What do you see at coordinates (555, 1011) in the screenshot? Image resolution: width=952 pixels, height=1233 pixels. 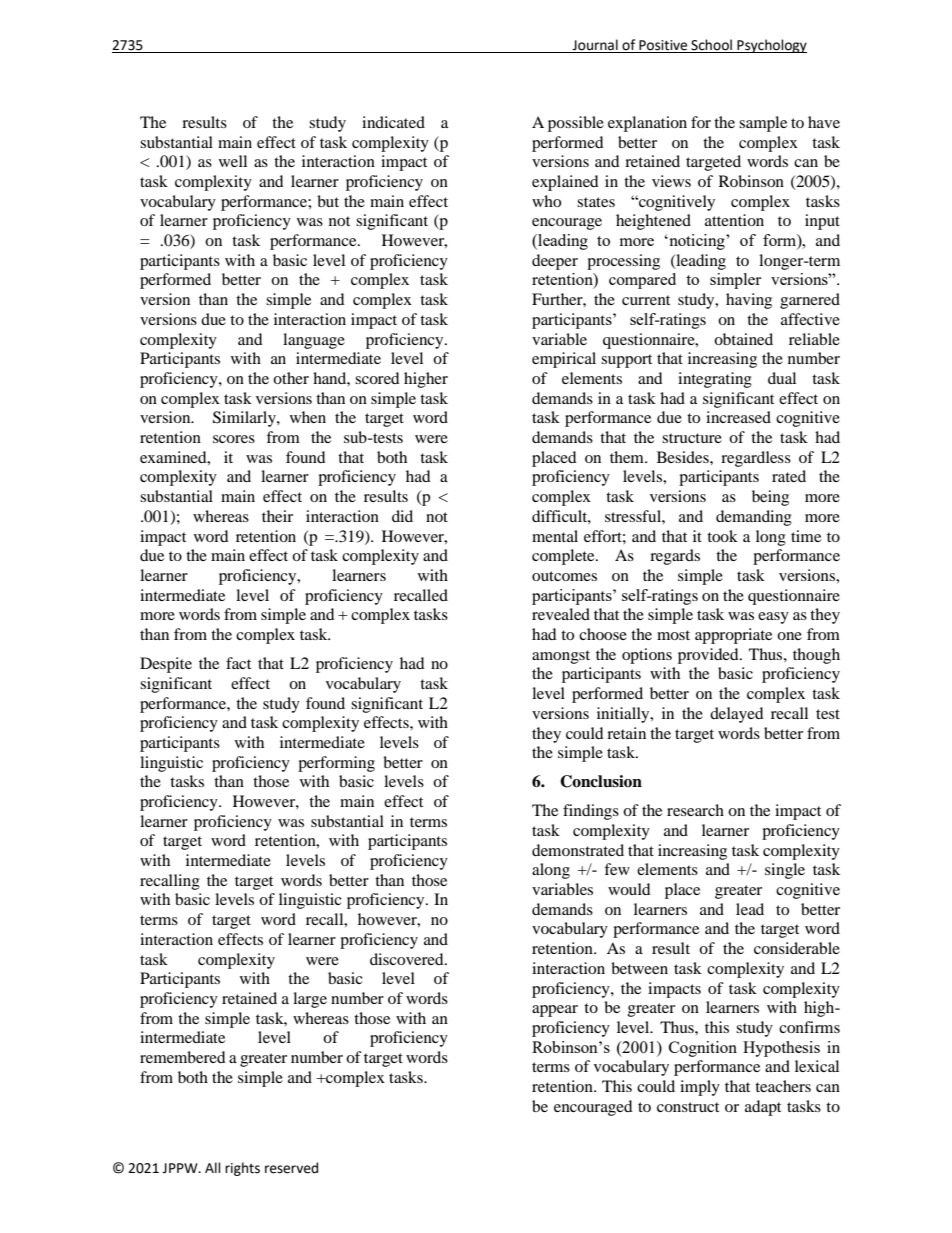 I see `appear` at bounding box center [555, 1011].
